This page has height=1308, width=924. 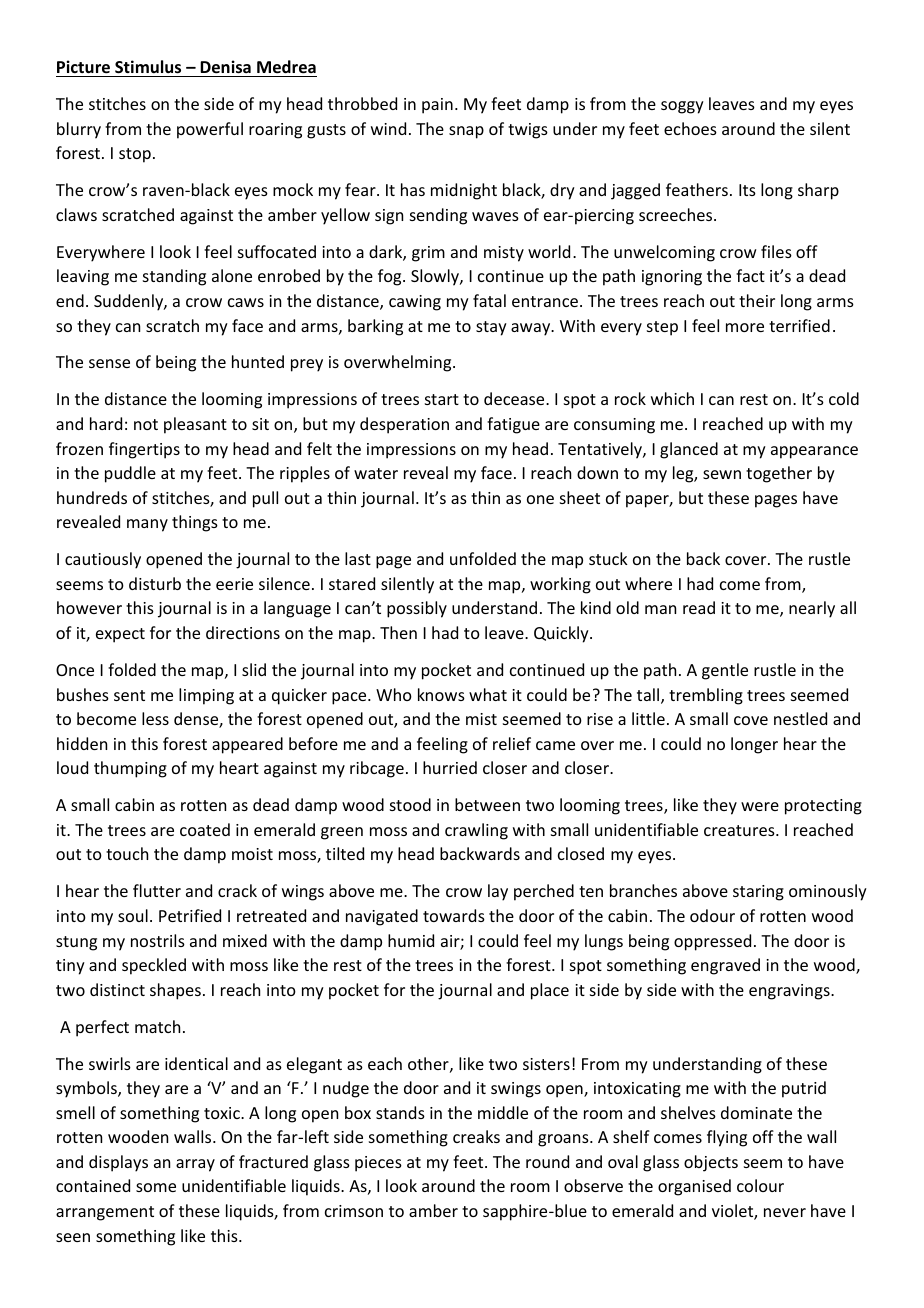 I want to click on gentle, so click(x=725, y=671).
